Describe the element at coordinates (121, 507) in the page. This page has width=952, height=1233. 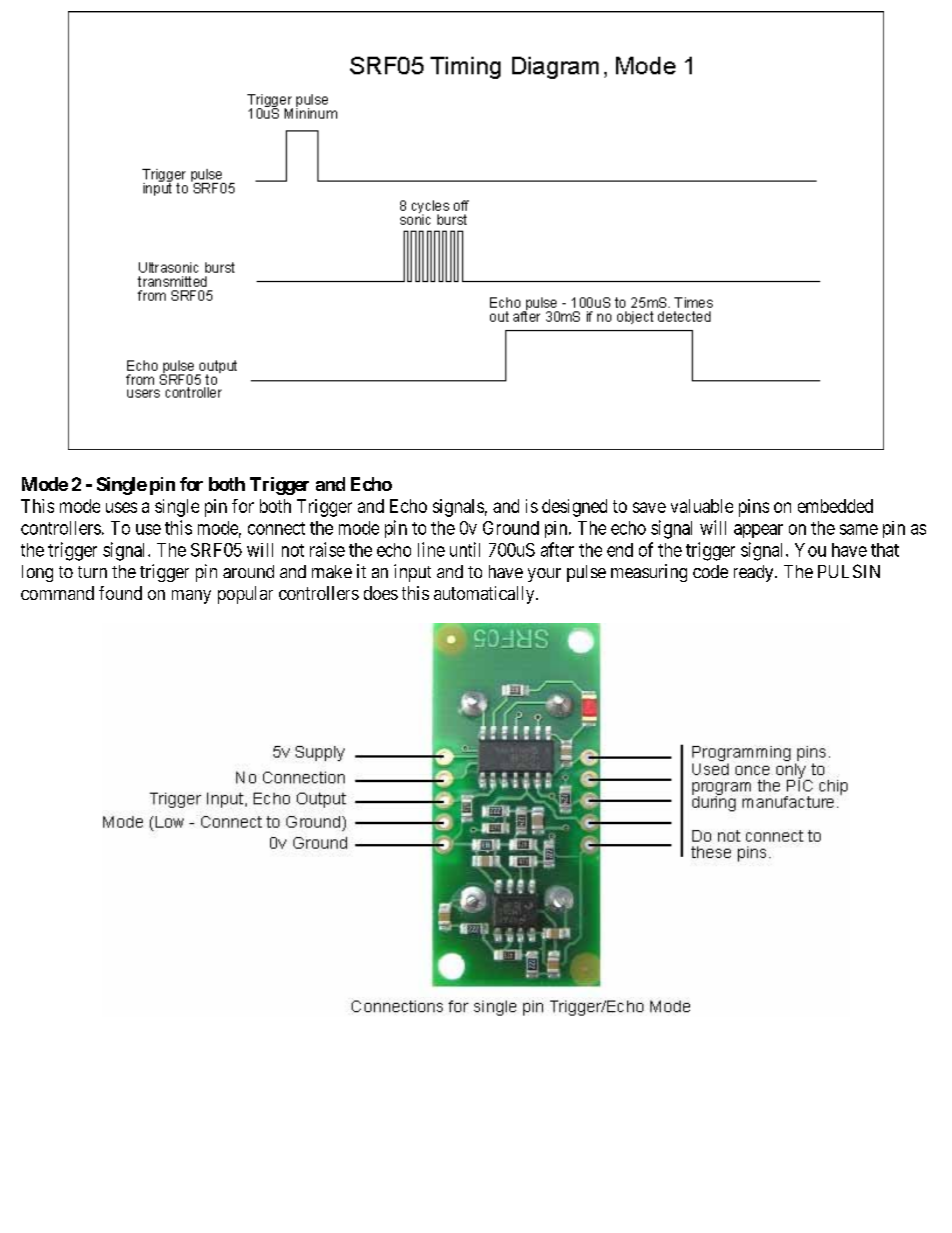
I see `uses` at that location.
